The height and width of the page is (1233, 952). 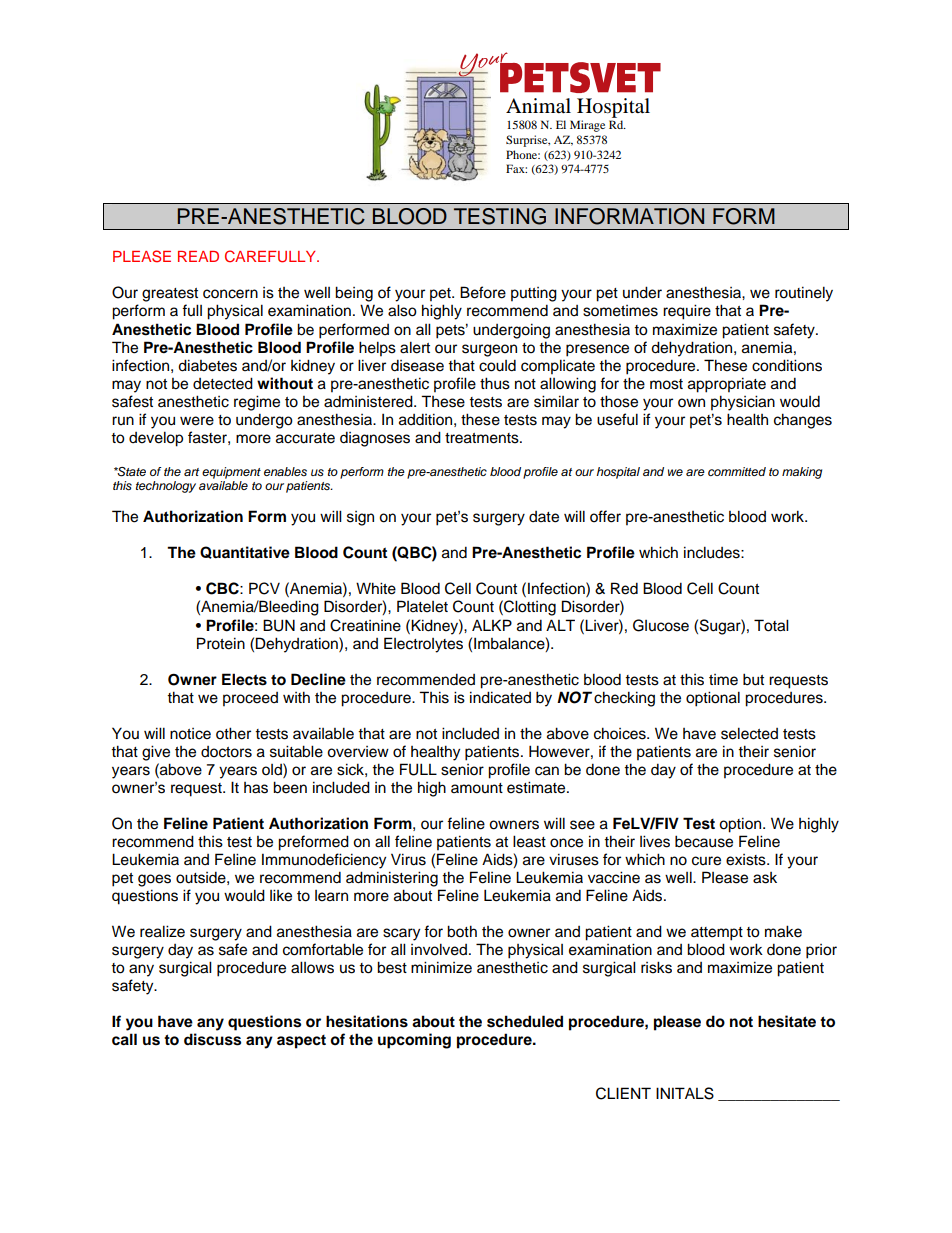 I want to click on doctors, so click(x=226, y=752).
